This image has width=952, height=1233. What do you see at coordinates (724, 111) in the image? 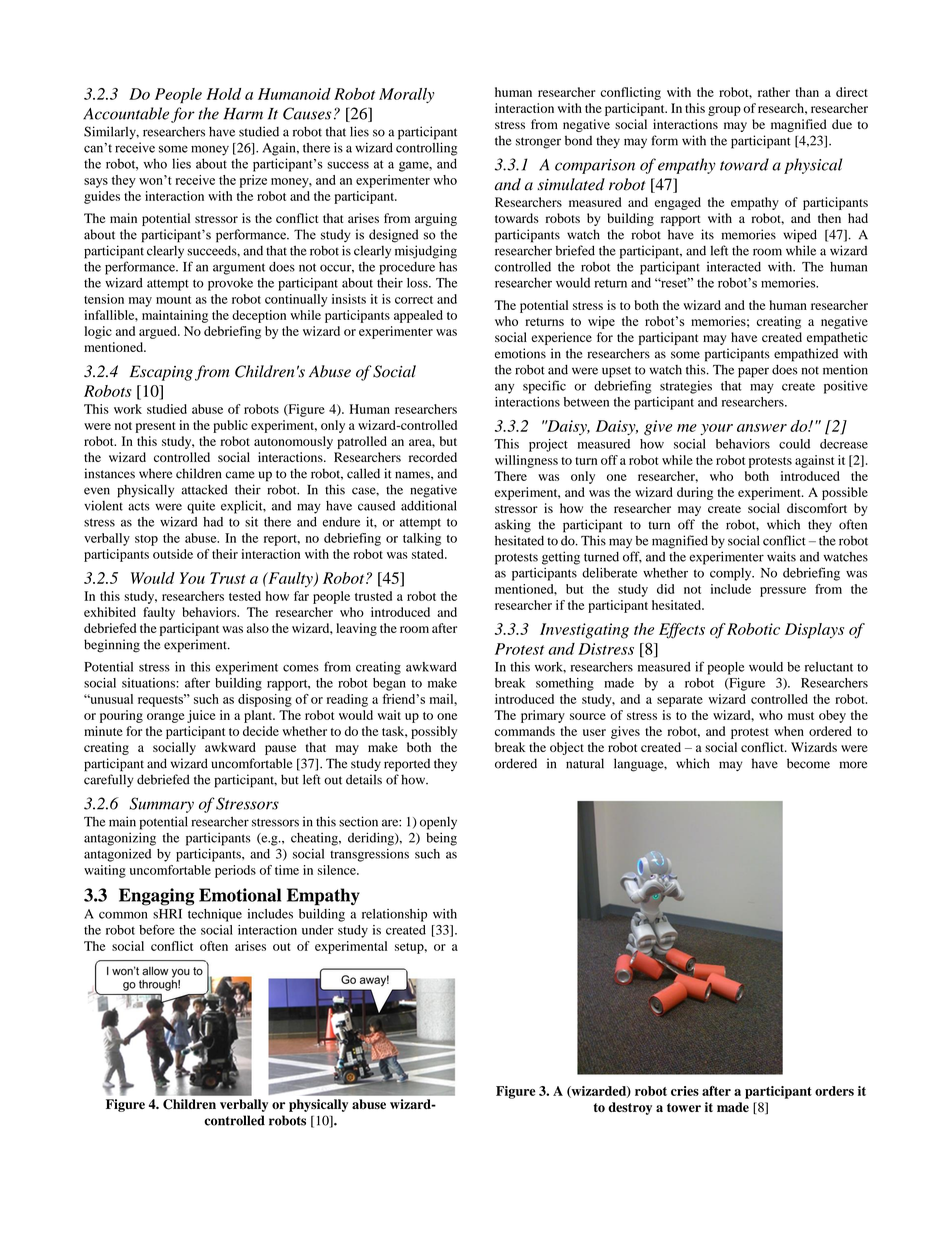
I see `group` at bounding box center [724, 111].
